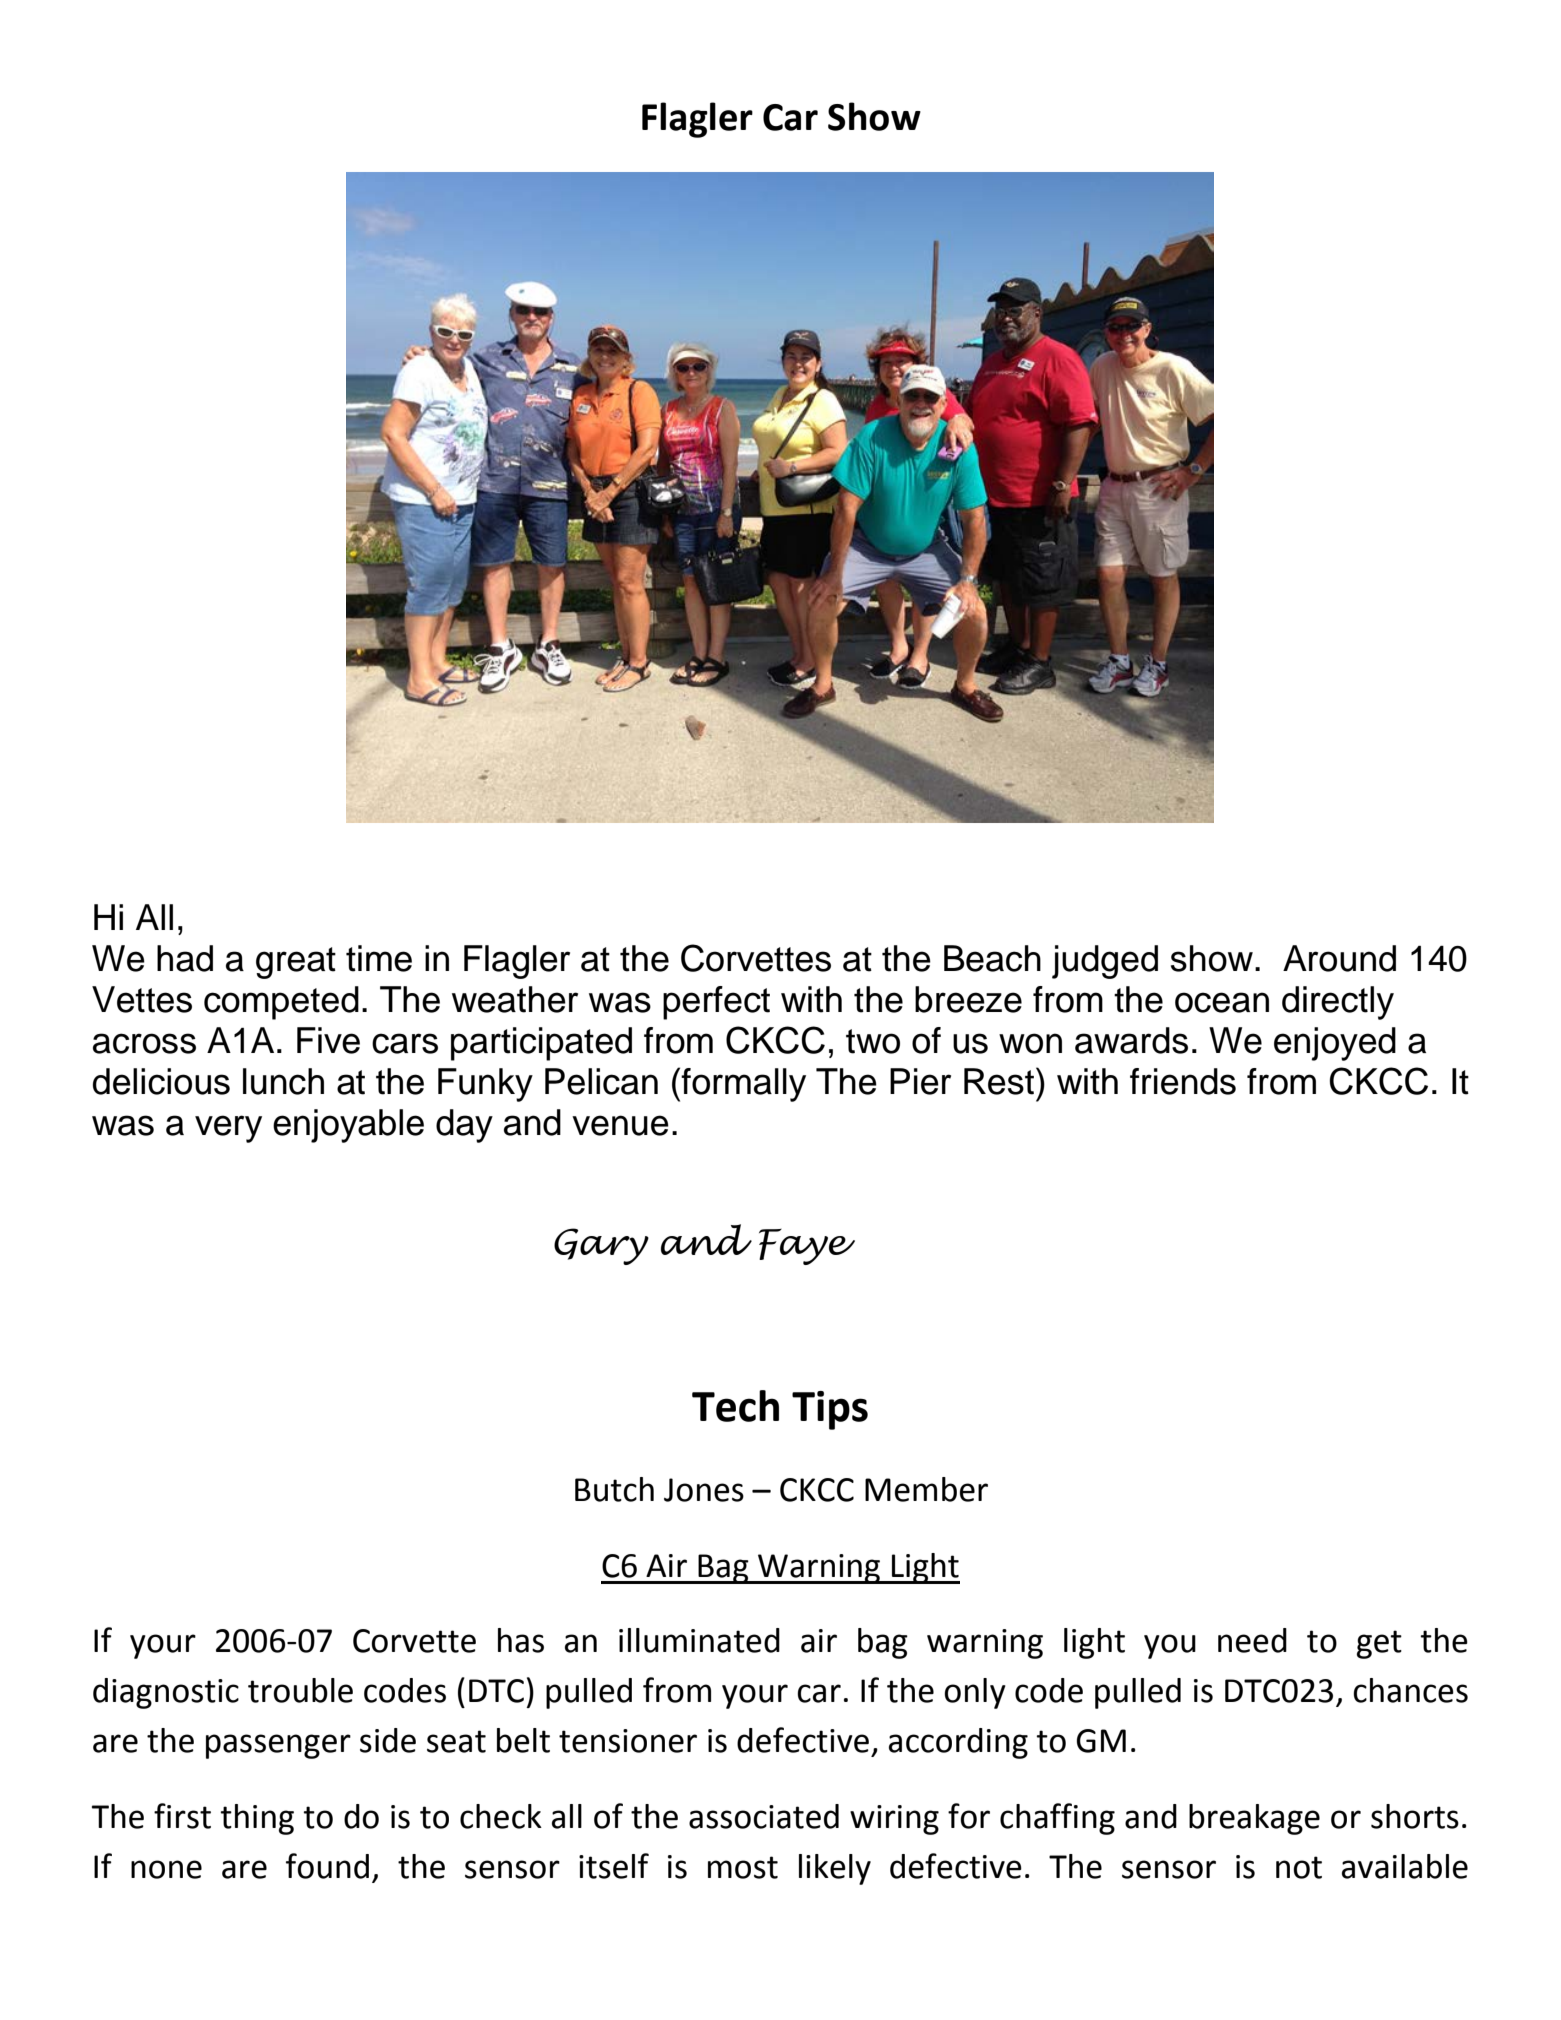  Describe the element at coordinates (1222, 1002) in the screenshot. I see `ocean` at that location.
